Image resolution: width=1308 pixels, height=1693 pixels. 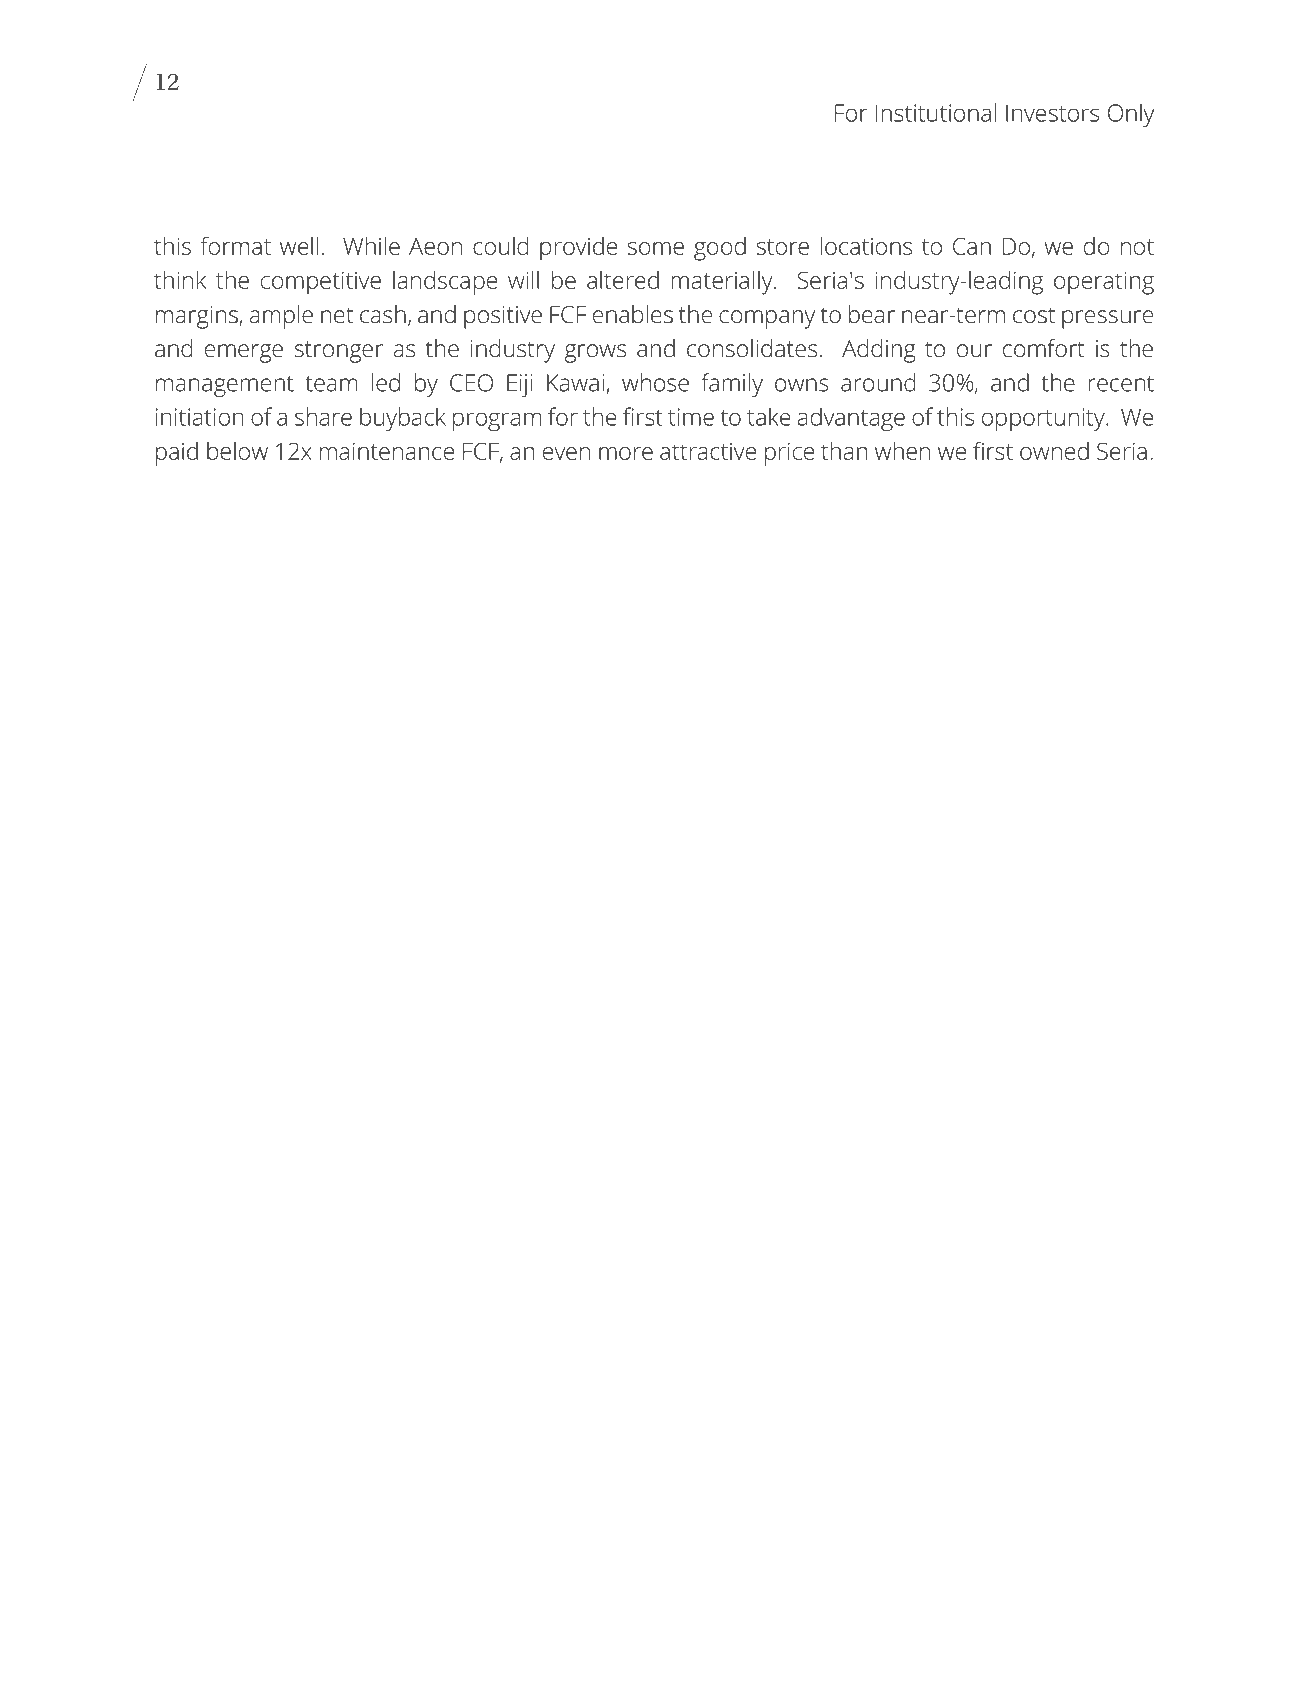 I want to click on Institutional, so click(x=936, y=112).
